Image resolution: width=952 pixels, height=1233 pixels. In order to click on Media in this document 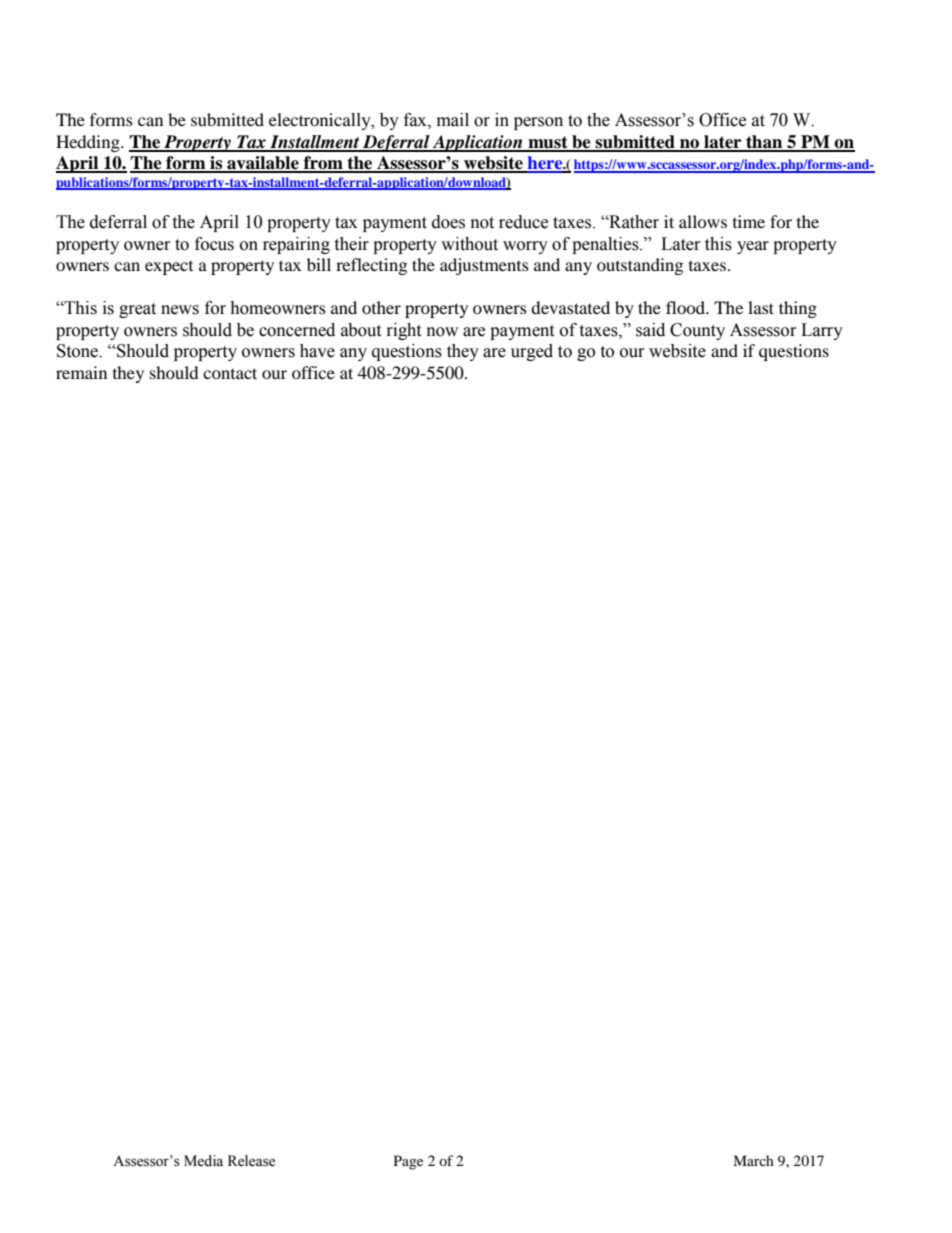, I will do `click(203, 1161)`.
